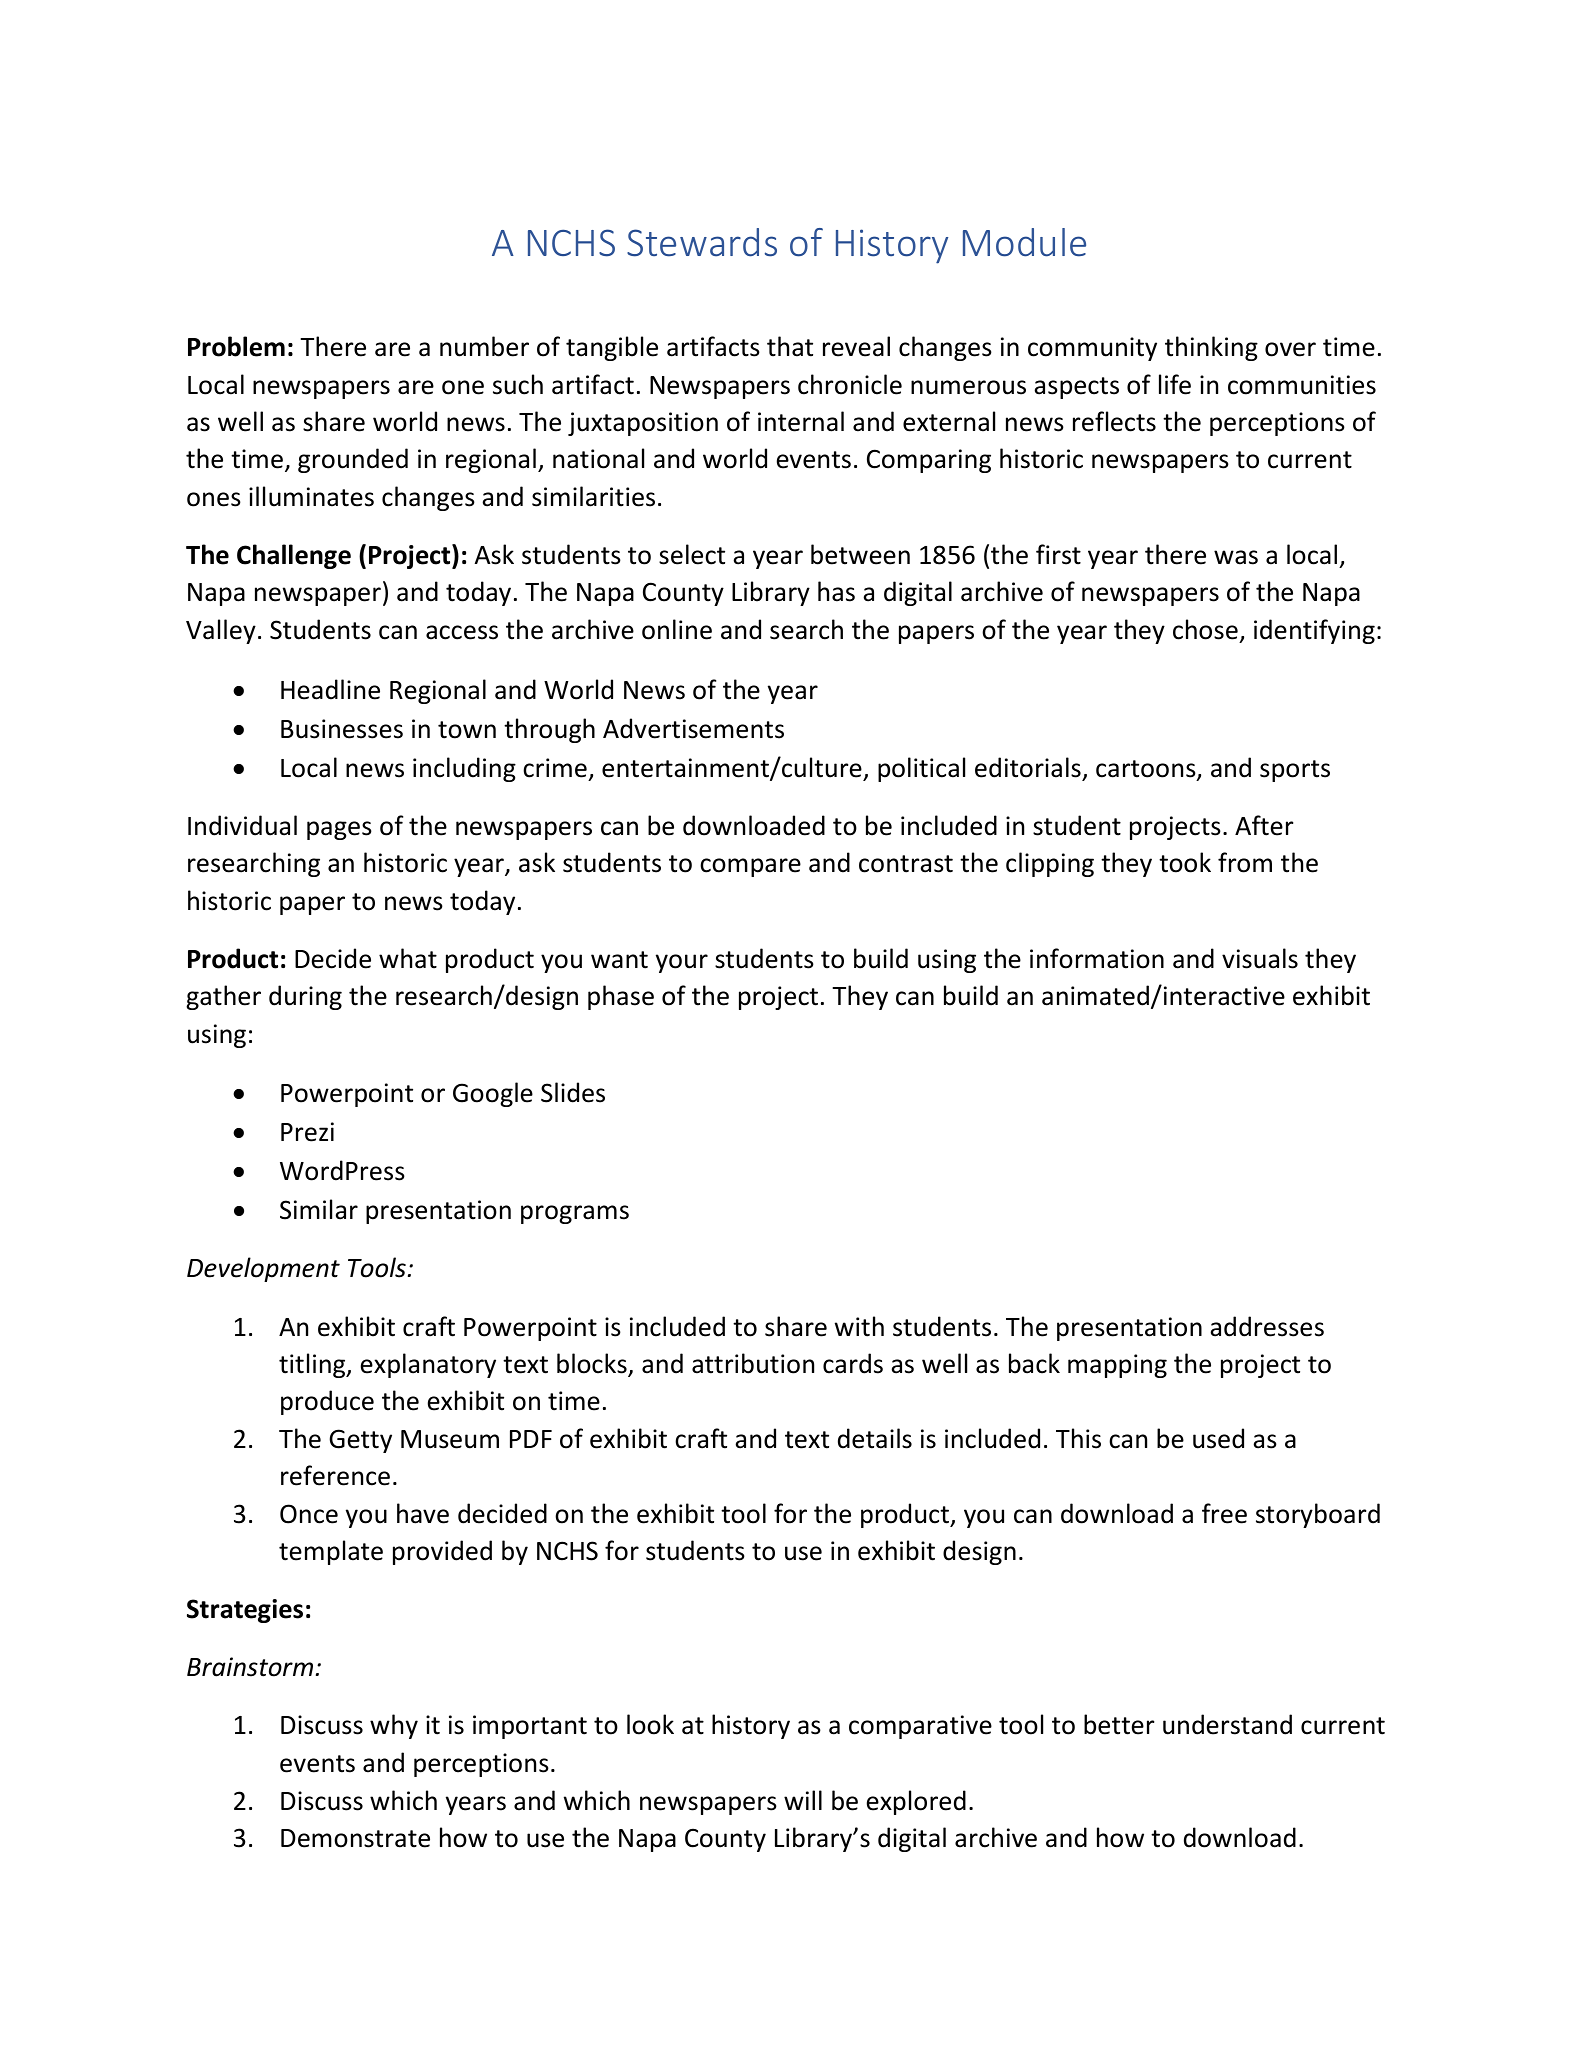 The height and width of the page is (2047, 1581). What do you see at coordinates (682, 963) in the page?
I see `your` at bounding box center [682, 963].
